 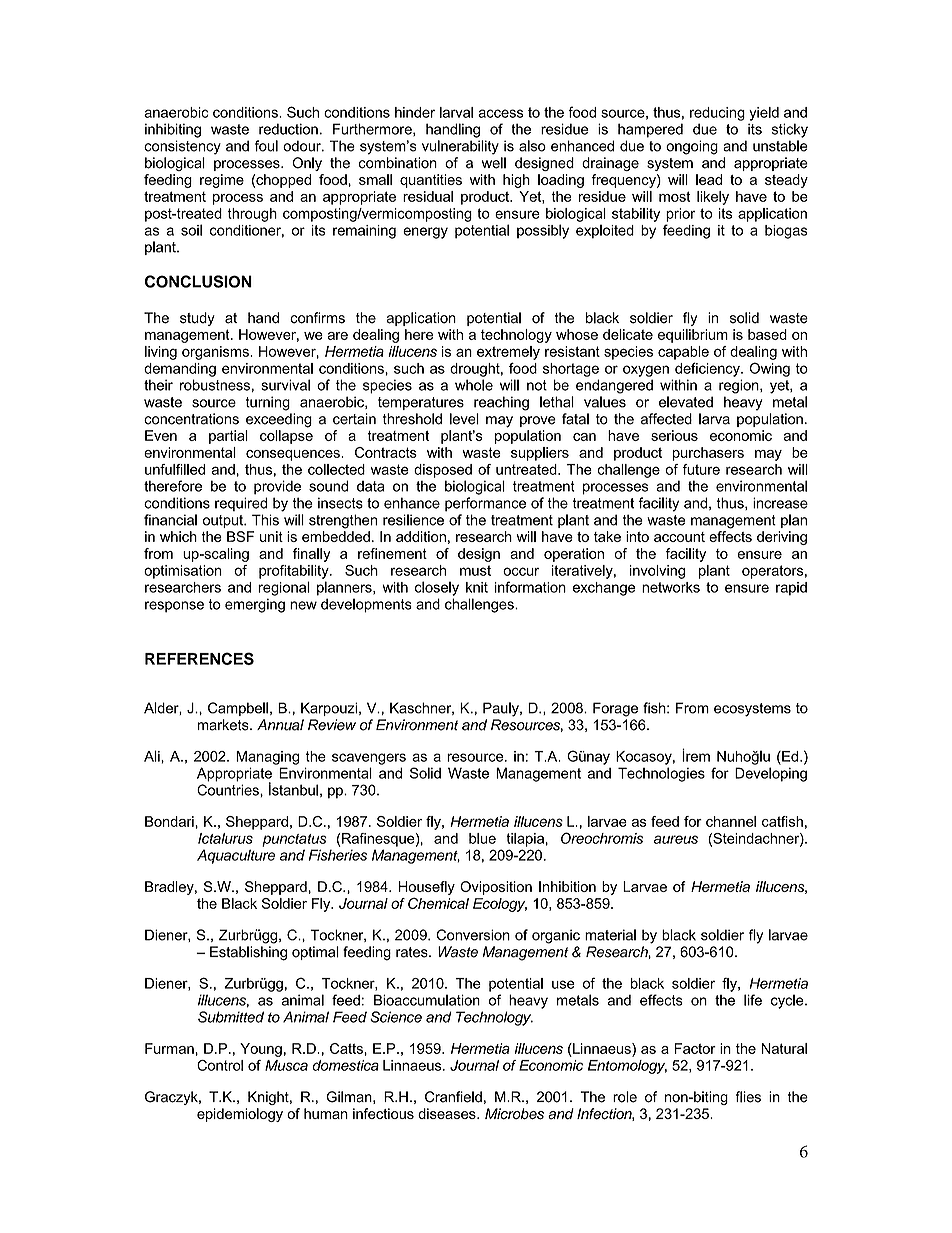 I want to click on foul, so click(x=266, y=146).
